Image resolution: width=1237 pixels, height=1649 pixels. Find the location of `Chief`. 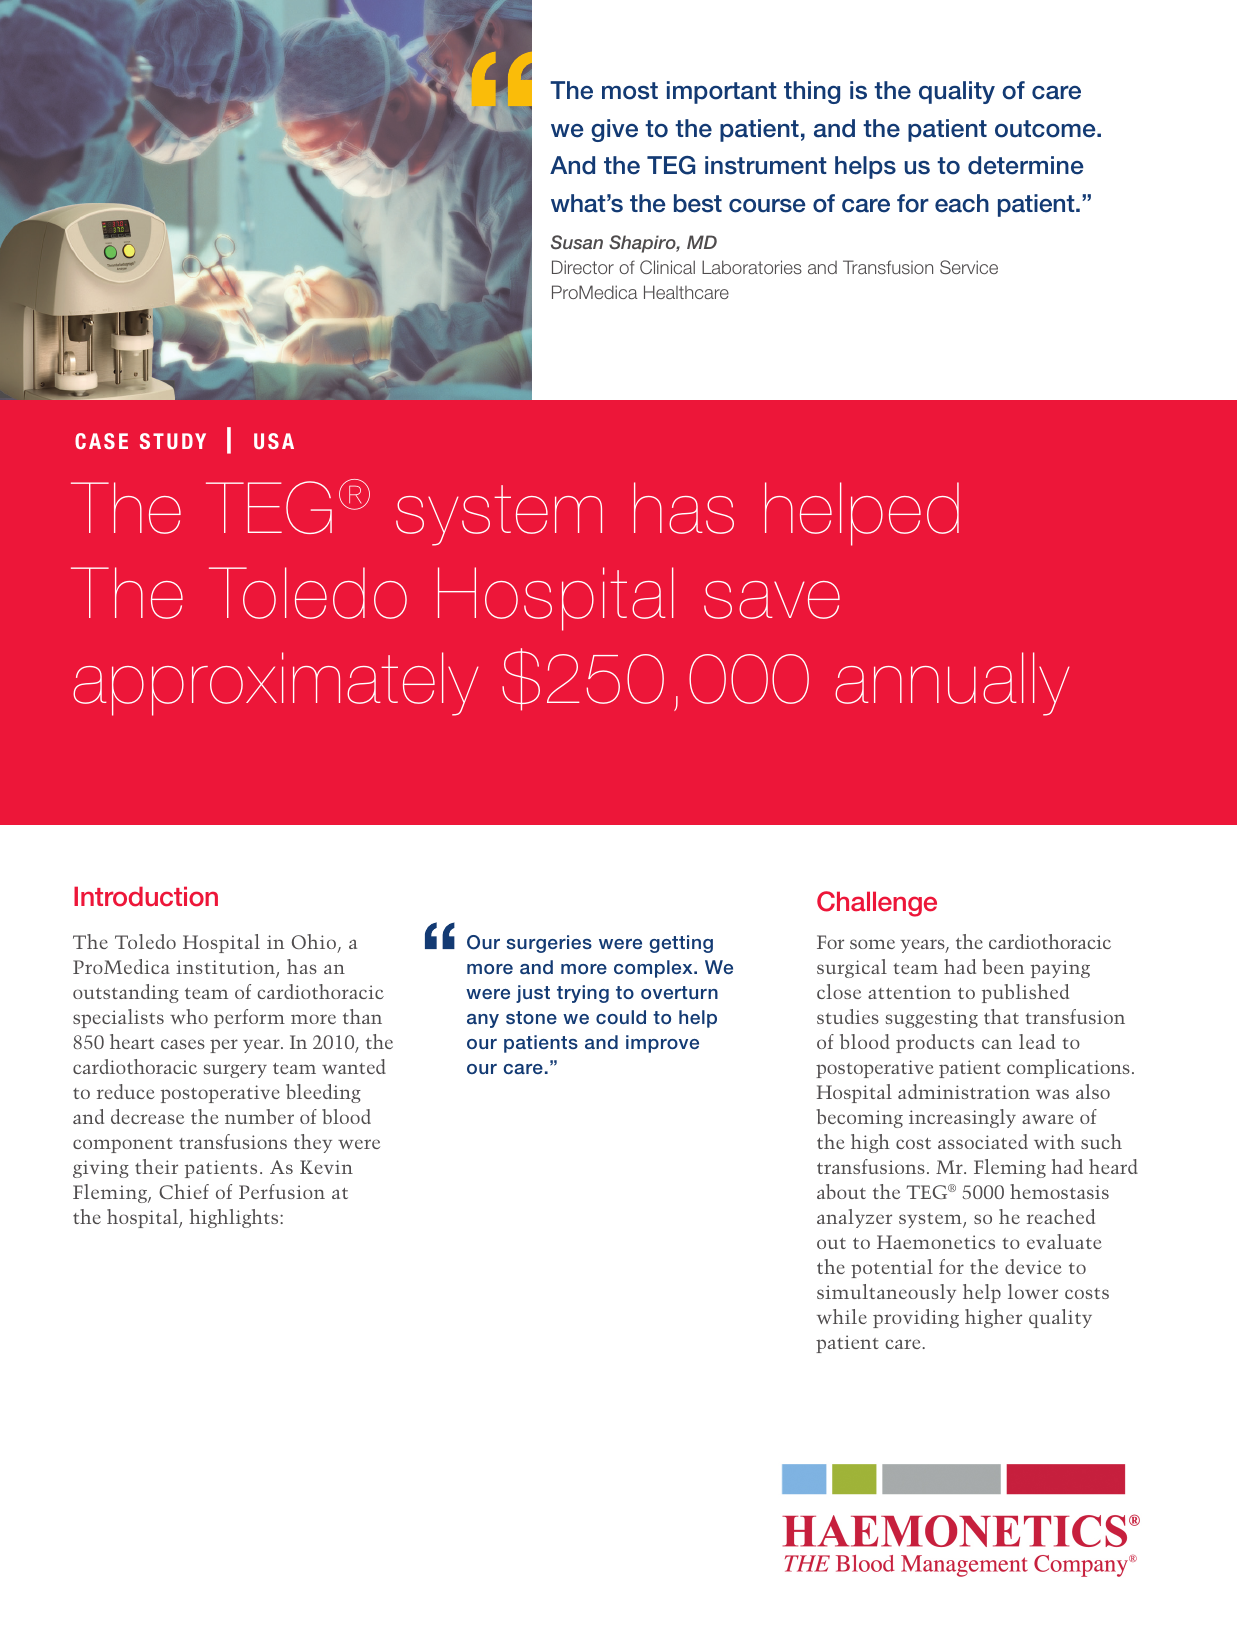

Chief is located at coordinates (184, 1191).
